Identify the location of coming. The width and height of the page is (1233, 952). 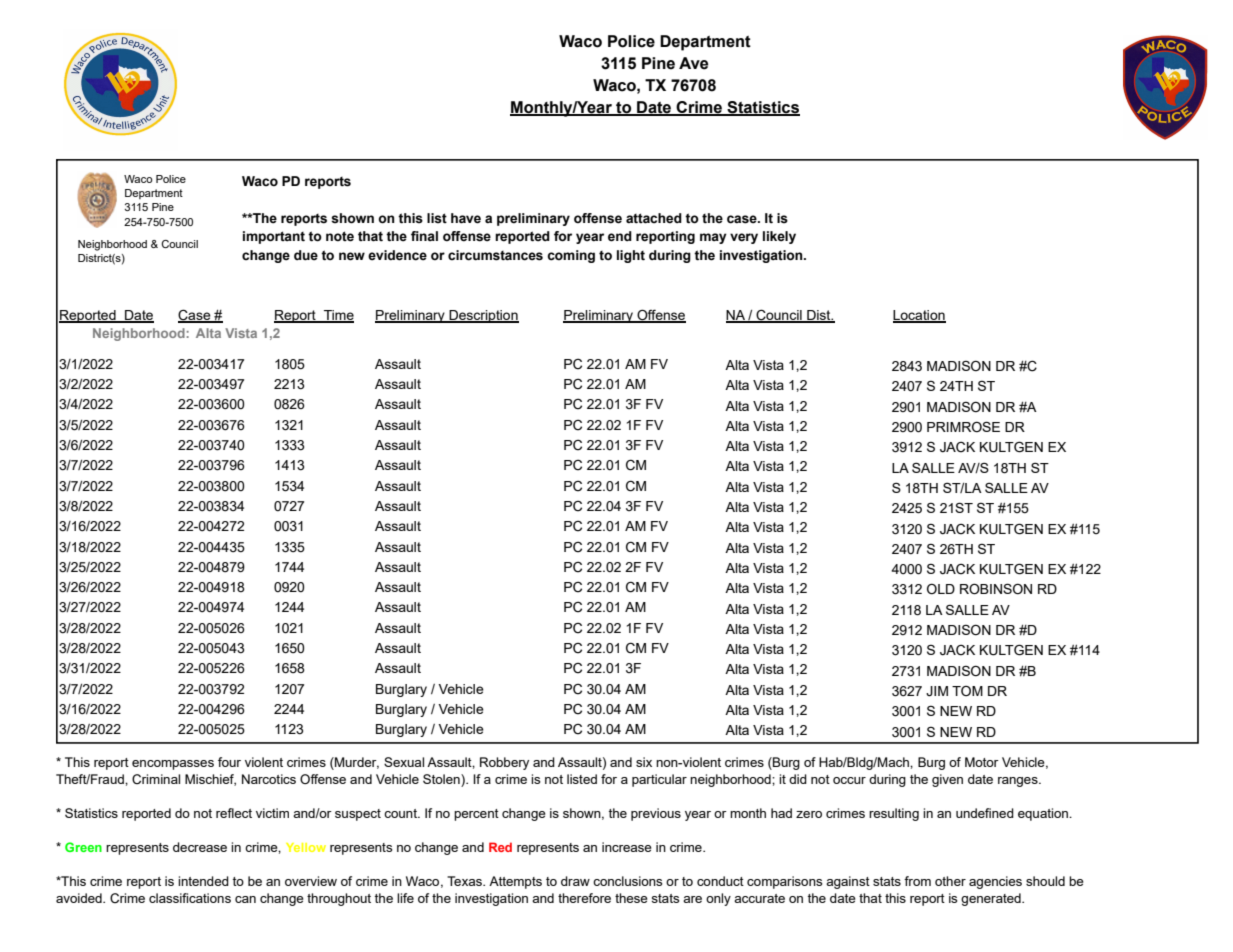
(571, 256).
